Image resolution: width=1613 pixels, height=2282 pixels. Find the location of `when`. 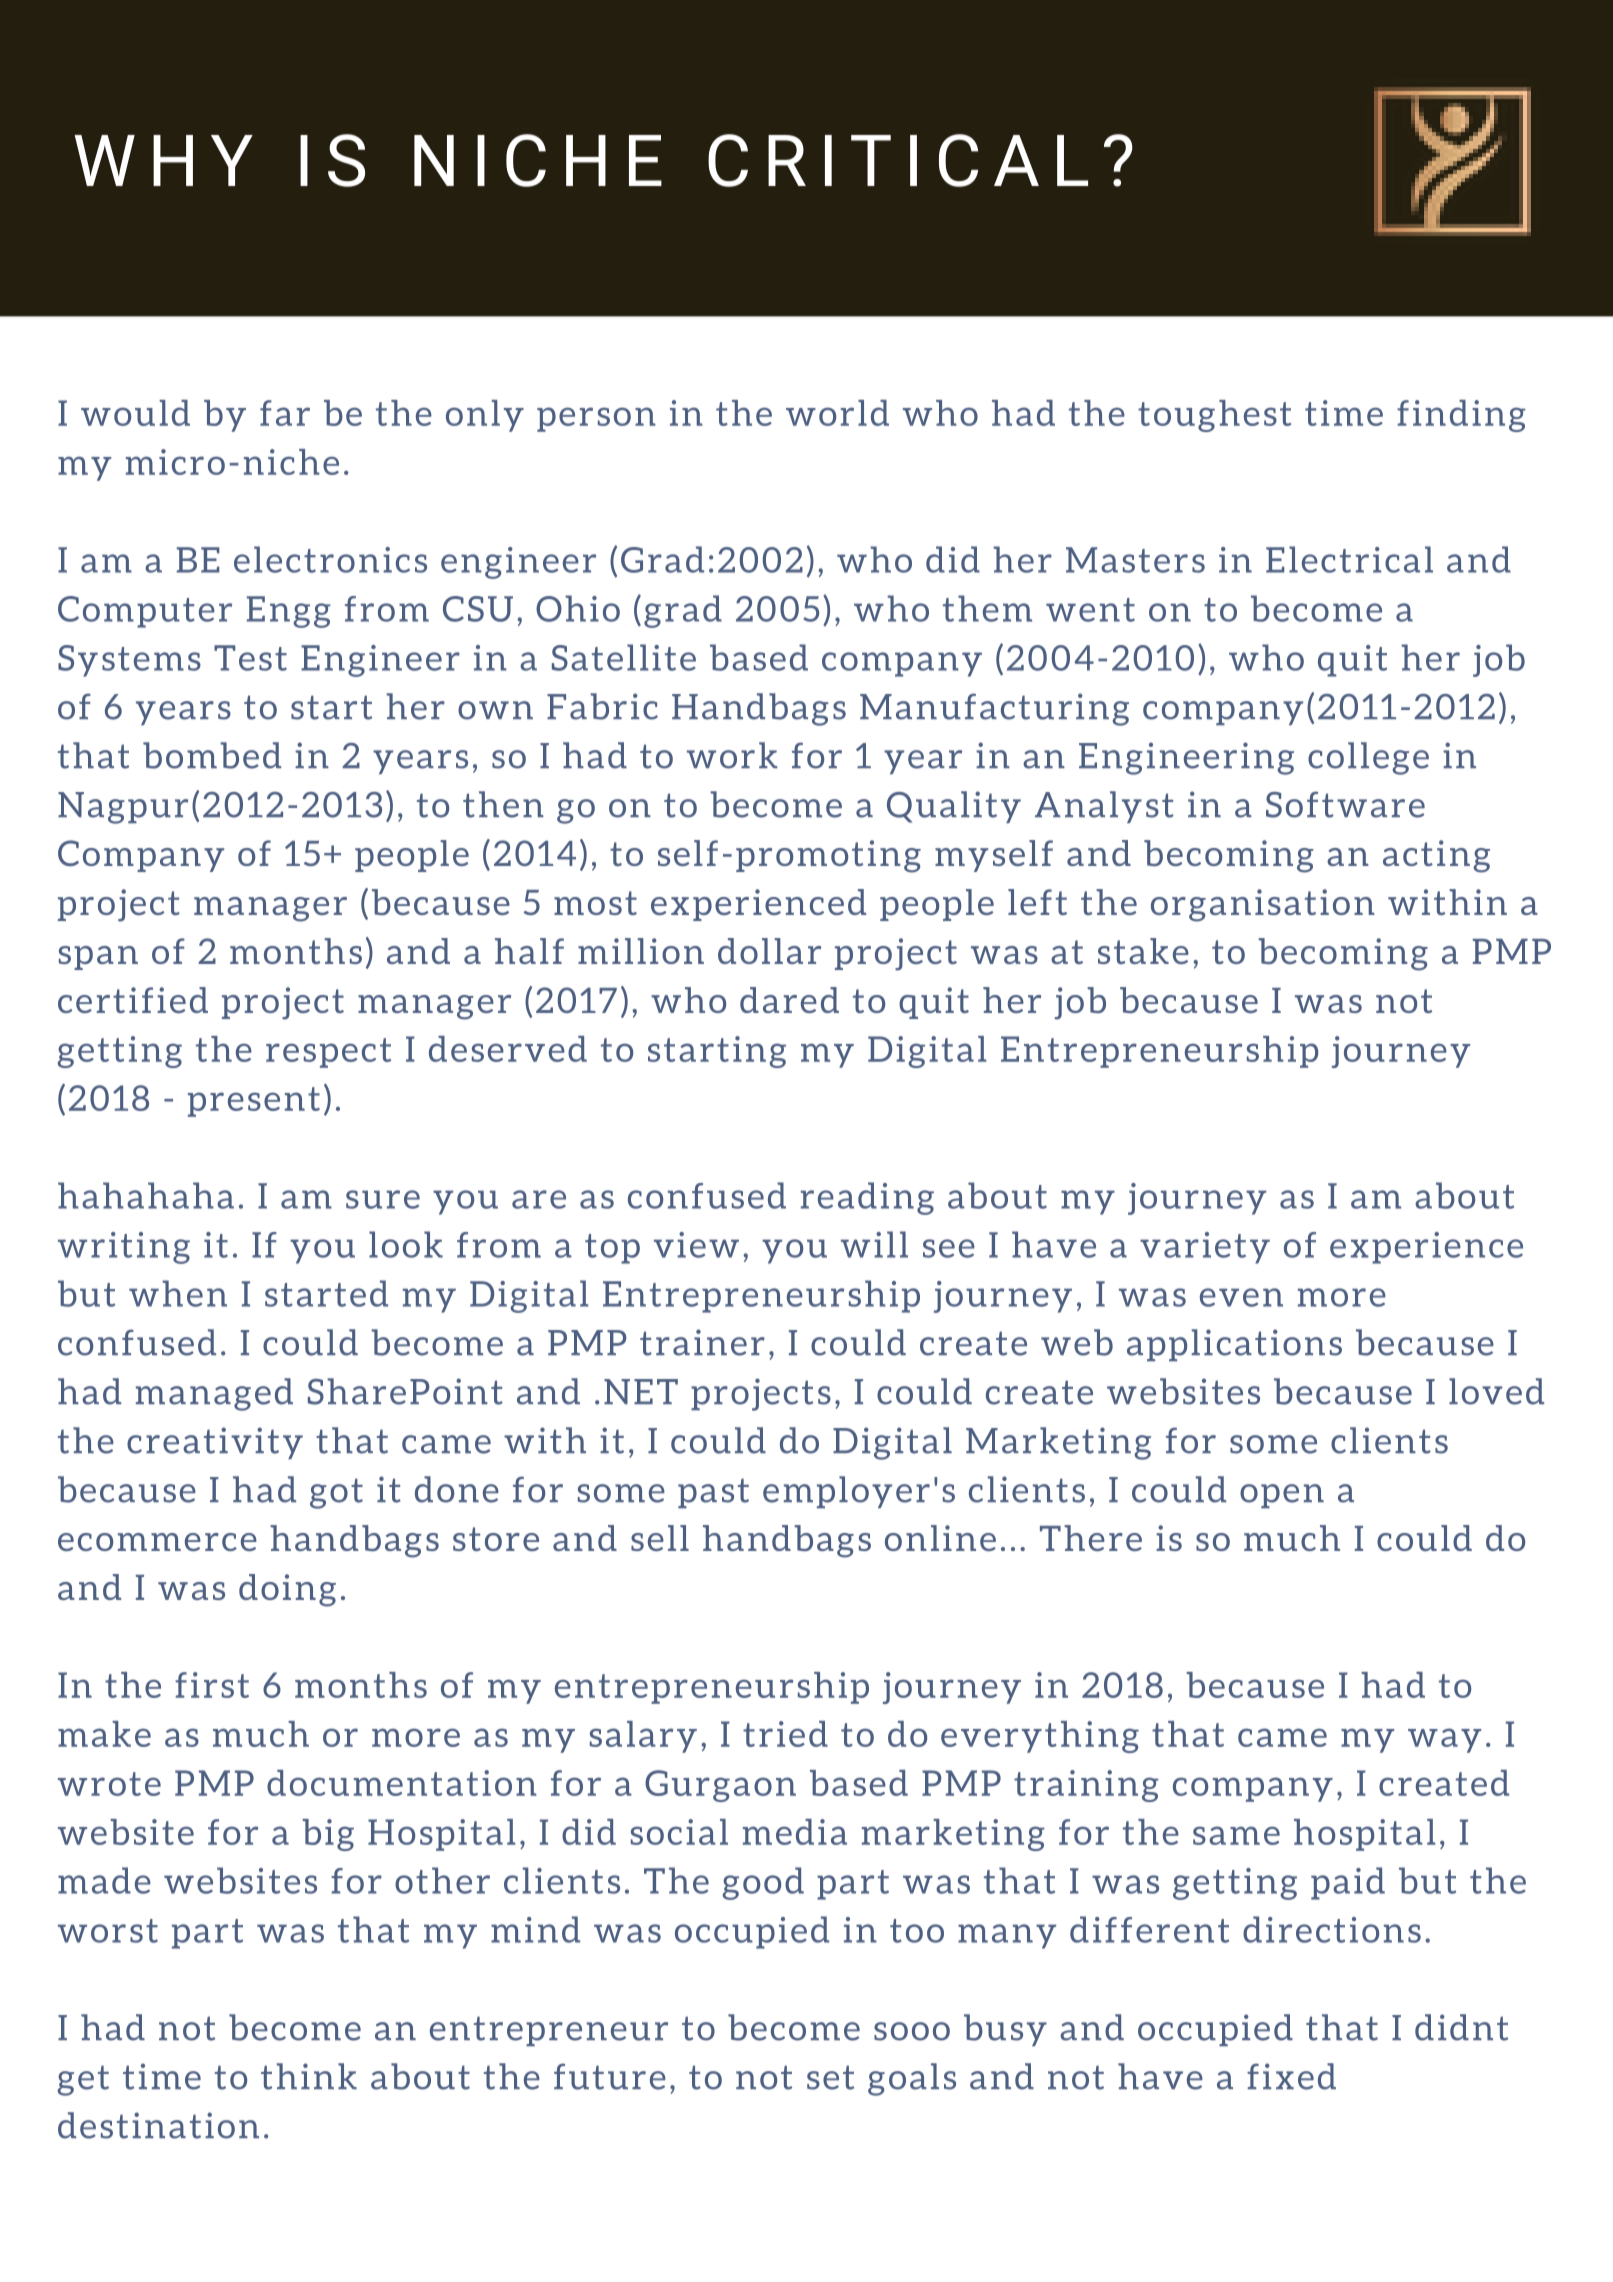

when is located at coordinates (178, 1293).
